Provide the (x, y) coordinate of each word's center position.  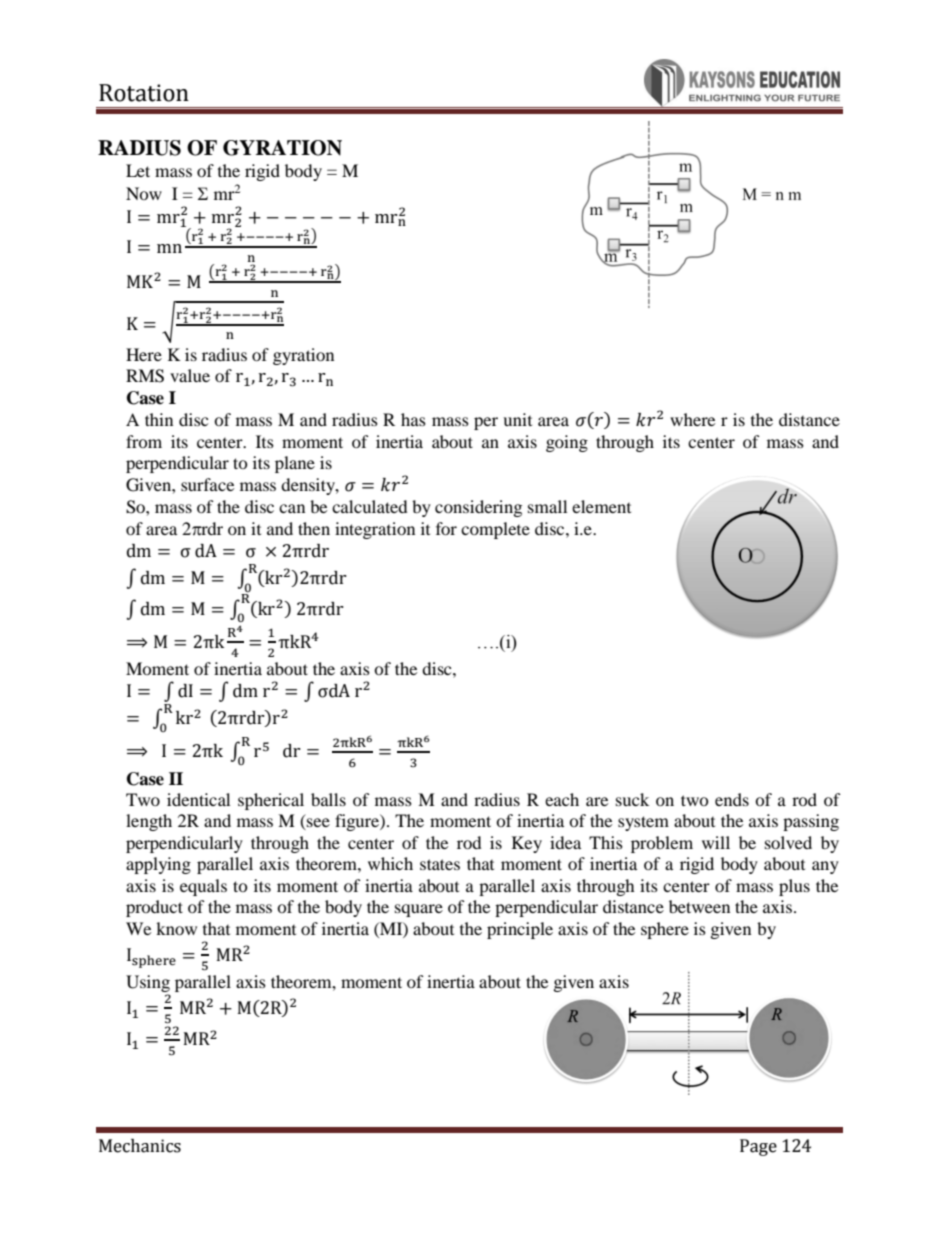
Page (758, 1147)
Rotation (144, 93)
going (567, 443)
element (601, 506)
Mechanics (140, 1146)
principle (520, 930)
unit (517, 419)
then (314, 528)
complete (495, 530)
